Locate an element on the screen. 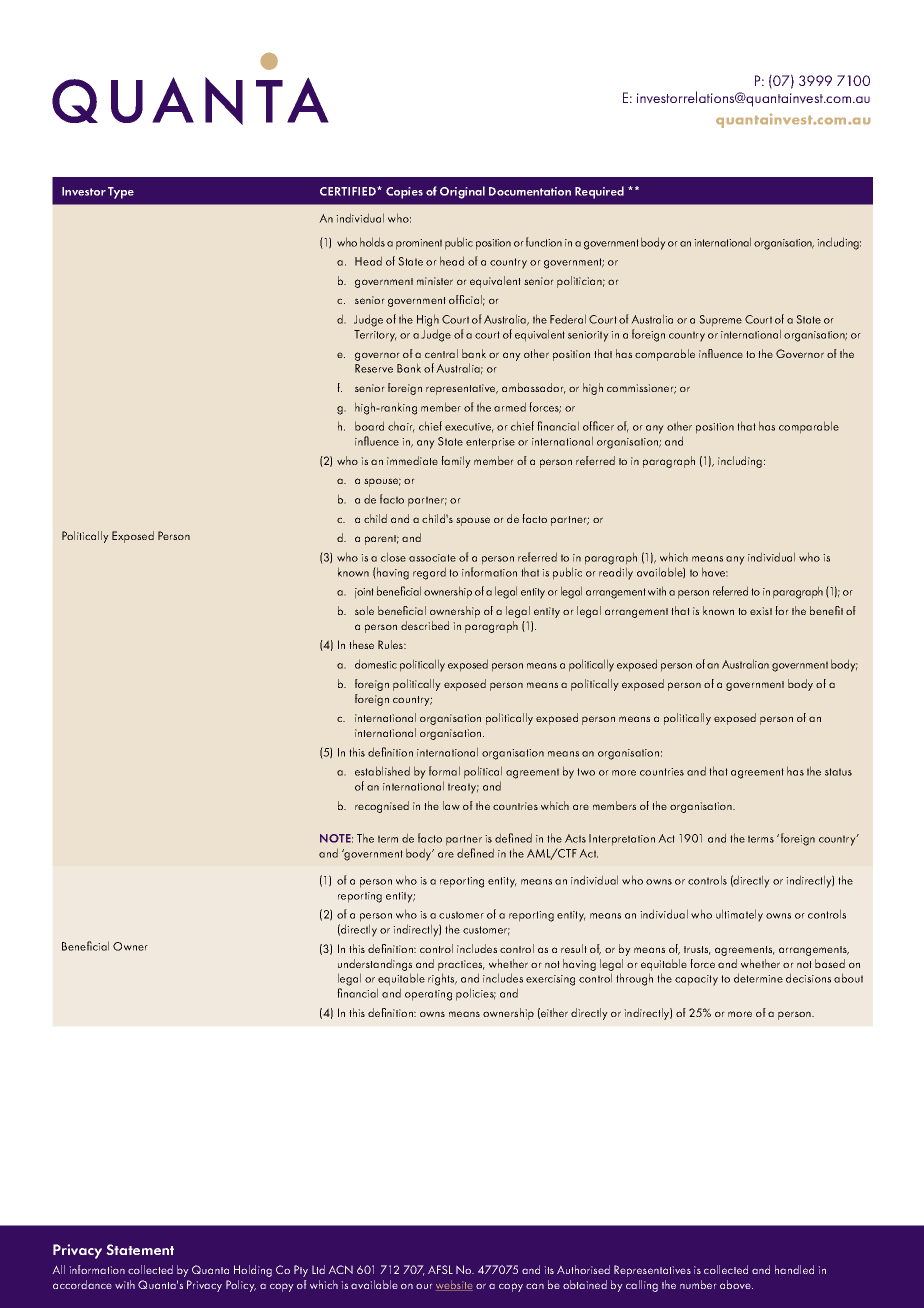 Image resolution: width=924 pixels, height=1308 pixels. Supreme is located at coordinates (720, 321).
